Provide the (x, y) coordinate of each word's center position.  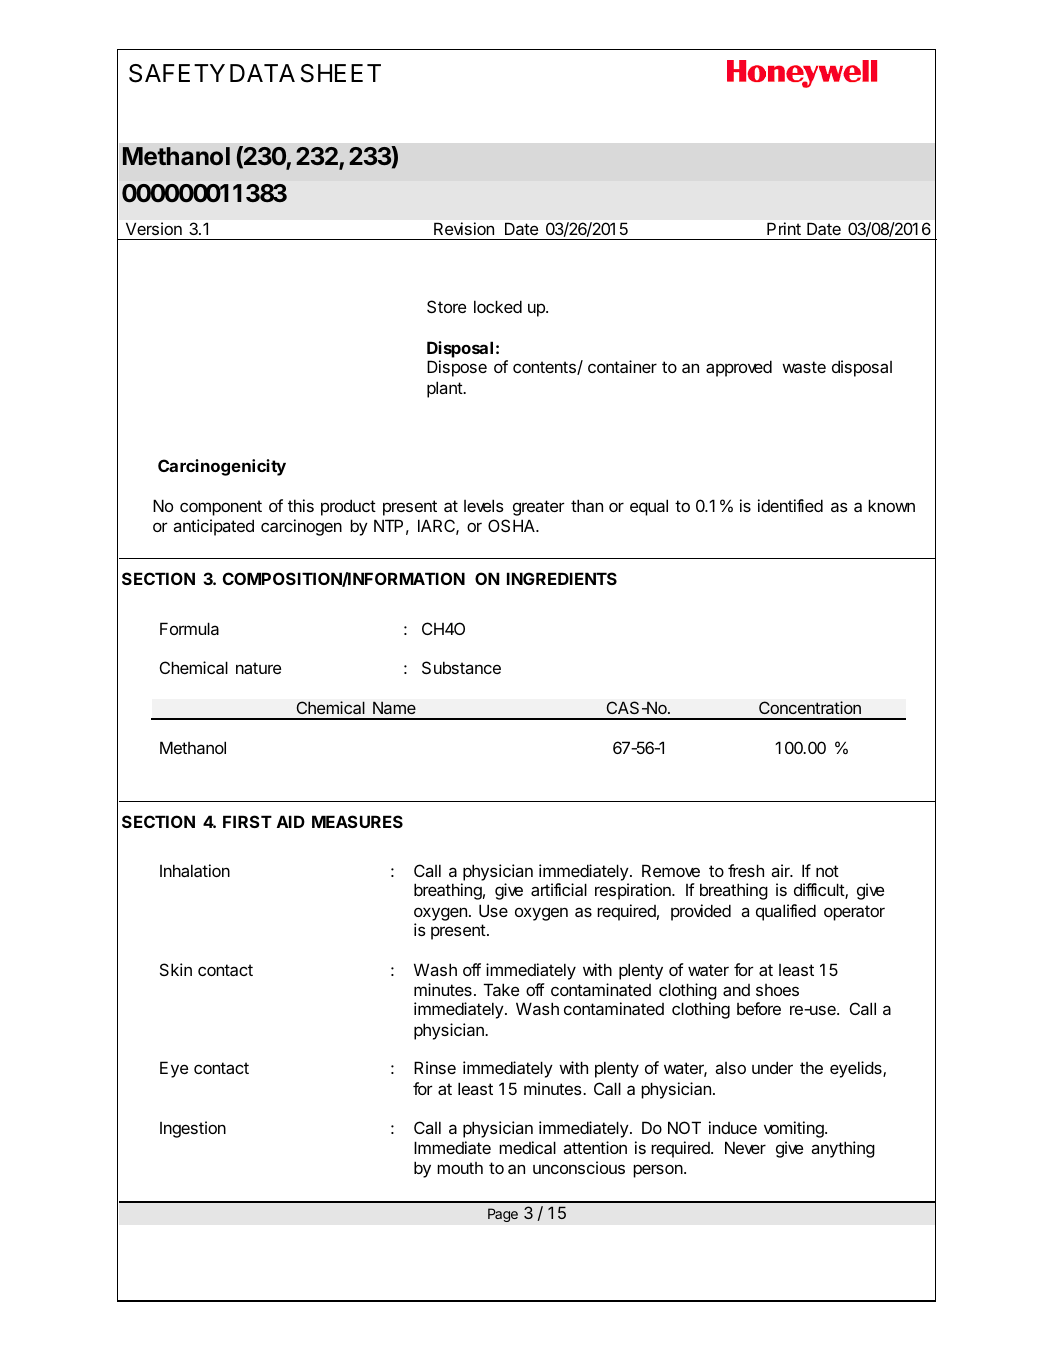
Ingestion (193, 1129)
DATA (262, 73)
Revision (464, 228)
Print (784, 228)
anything (843, 1149)
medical (527, 1147)
